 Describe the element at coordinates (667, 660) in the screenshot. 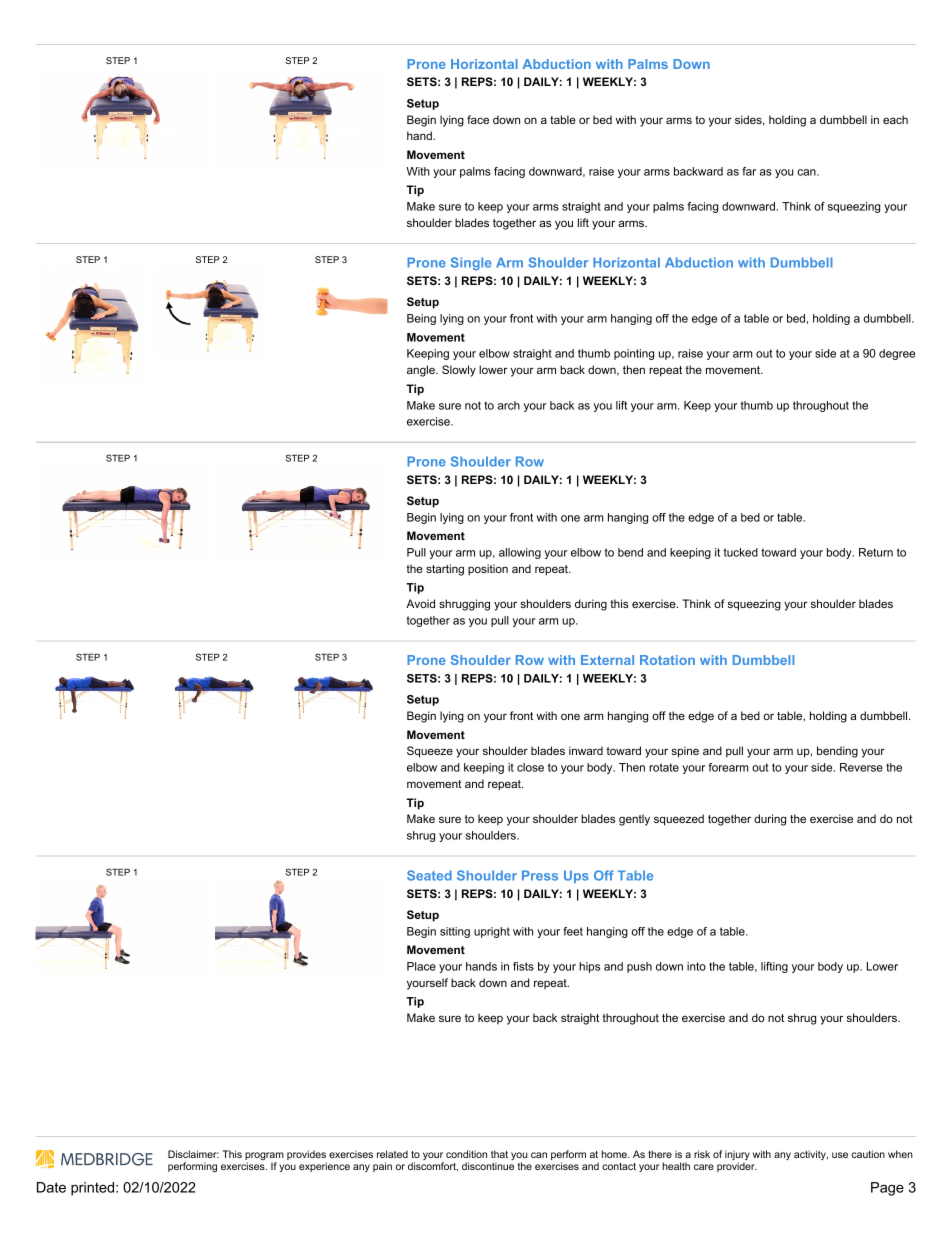

I see `Rotation` at that location.
